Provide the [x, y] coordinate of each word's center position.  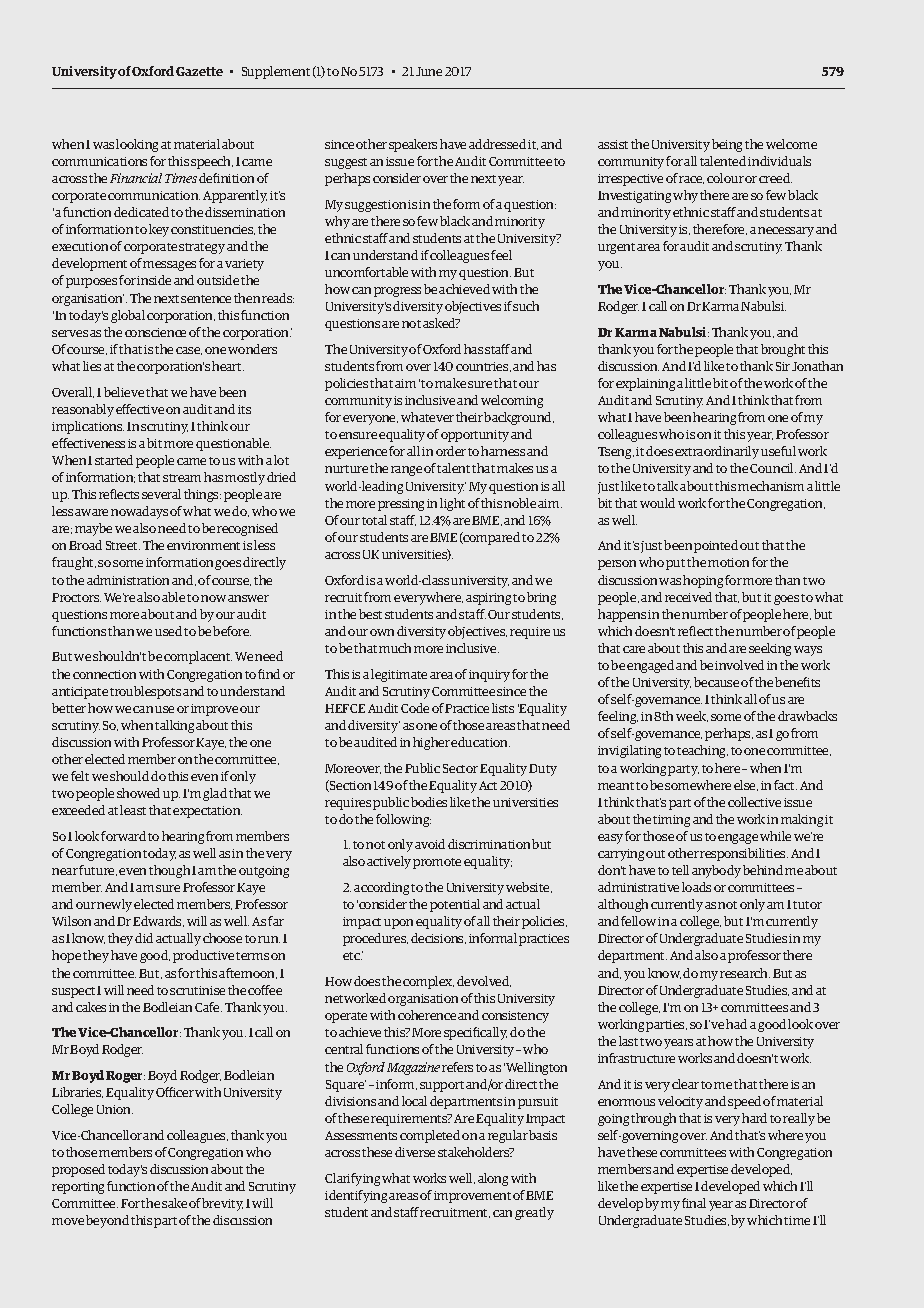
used [168, 631]
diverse [415, 1152]
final [694, 1203]
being [727, 145]
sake [174, 1203]
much [395, 648]
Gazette [199, 71]
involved [739, 665]
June [429, 71]
